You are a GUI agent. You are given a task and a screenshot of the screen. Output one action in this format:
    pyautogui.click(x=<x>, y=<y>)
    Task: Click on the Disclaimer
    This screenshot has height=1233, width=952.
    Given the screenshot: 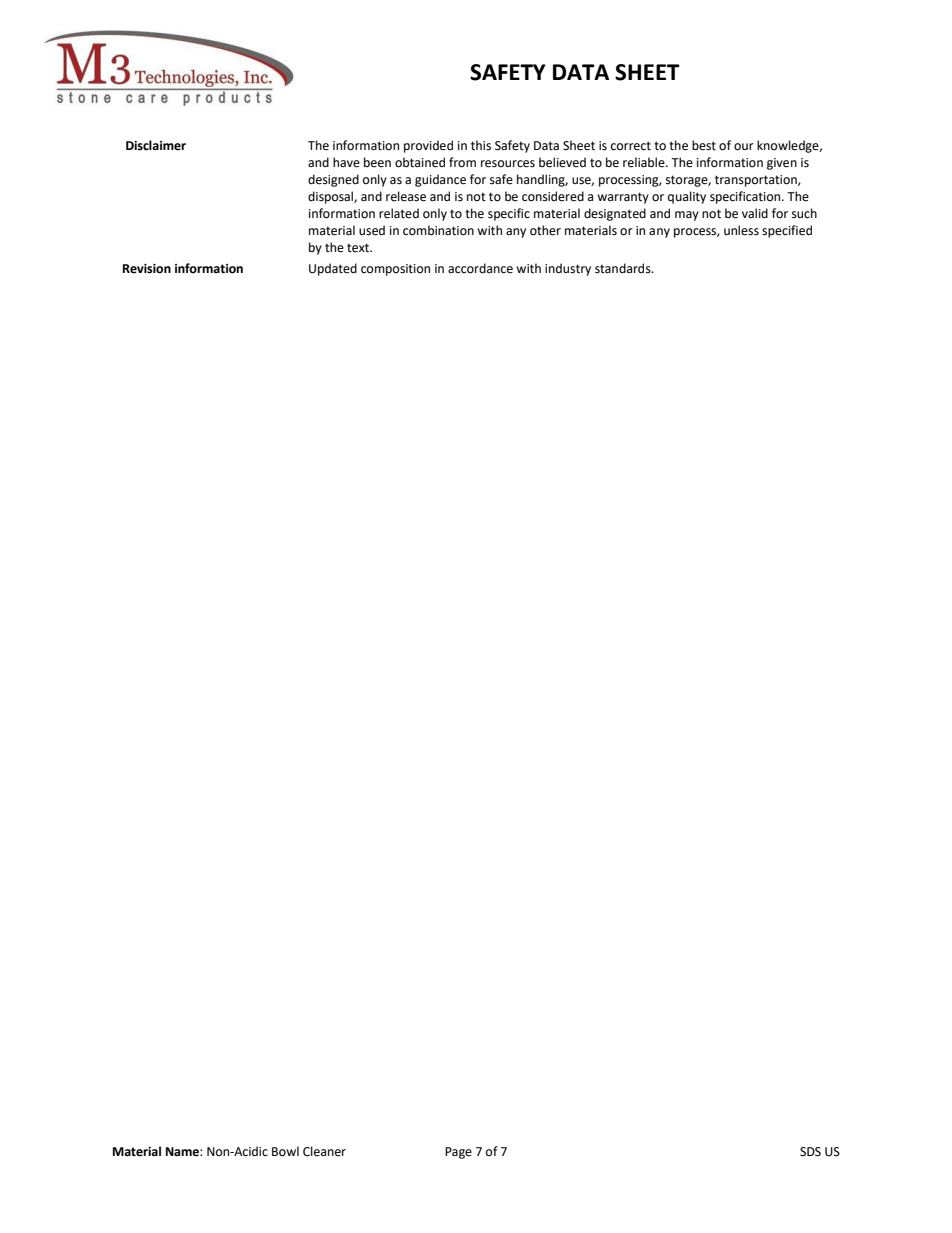 What is the action you would take?
    pyautogui.click(x=156, y=145)
